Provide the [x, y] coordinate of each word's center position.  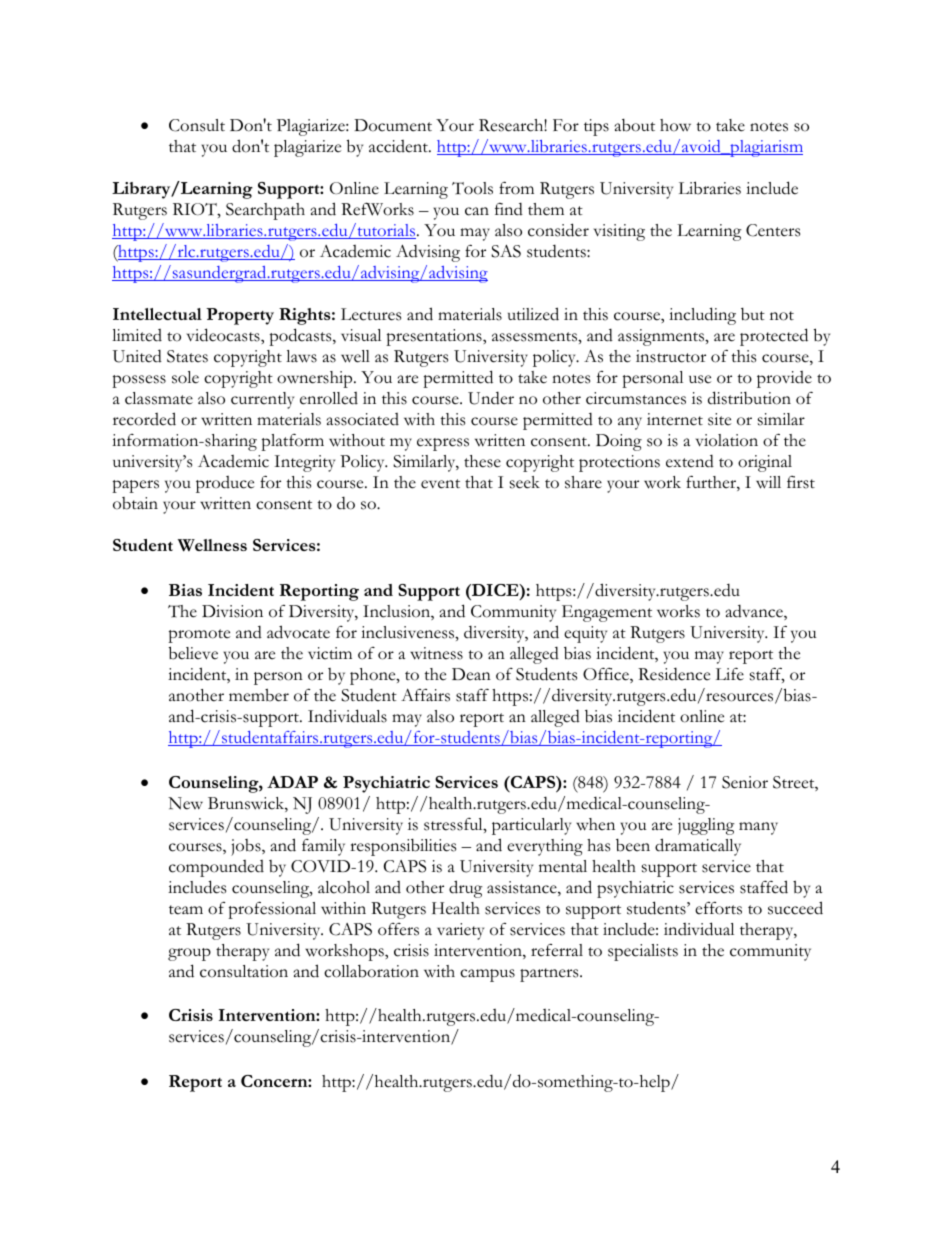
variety [460, 931]
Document [393, 125]
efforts [718, 908]
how [675, 125]
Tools [472, 188]
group [189, 954]
